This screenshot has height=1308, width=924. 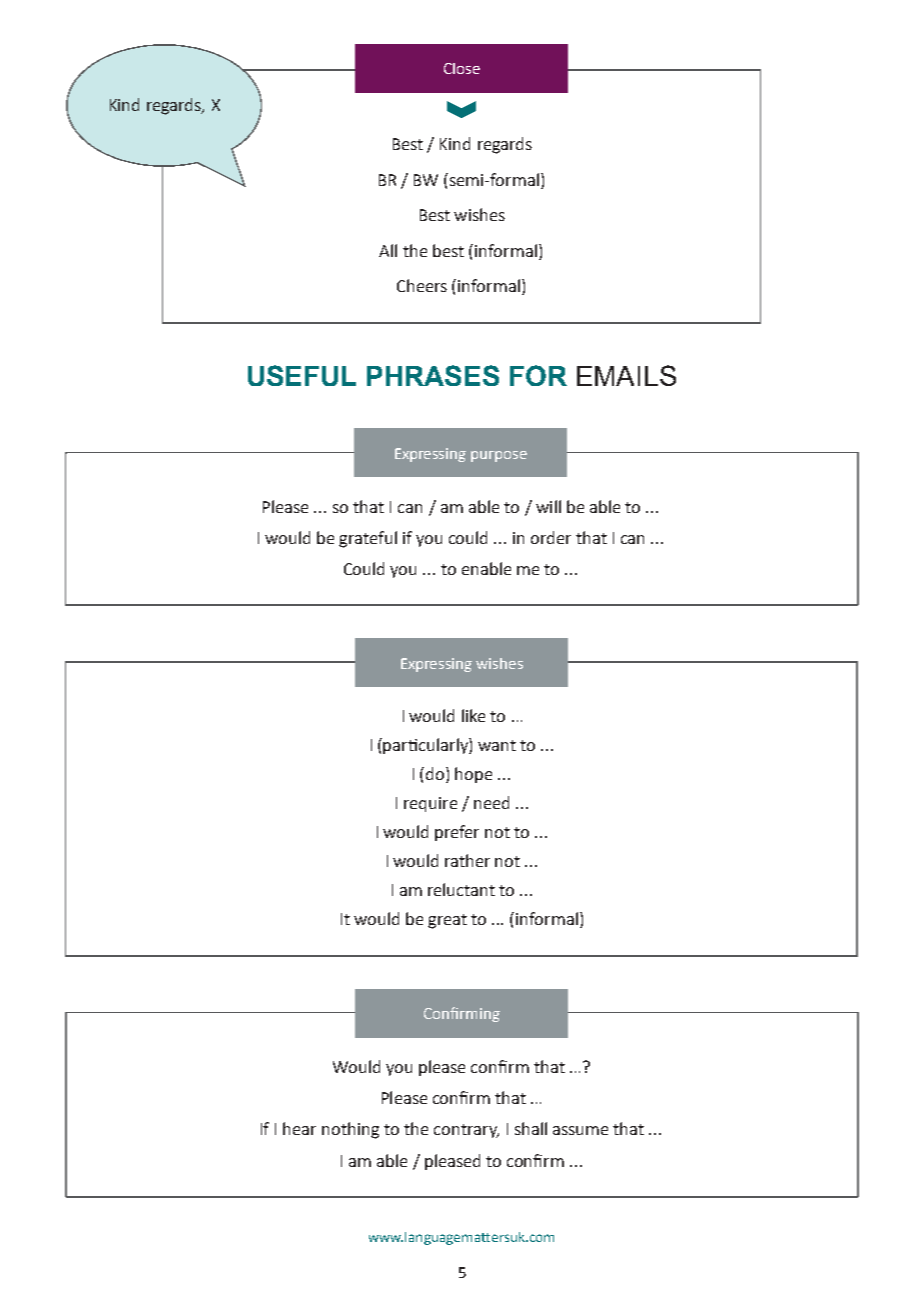 I want to click on assume, so click(x=580, y=1130).
